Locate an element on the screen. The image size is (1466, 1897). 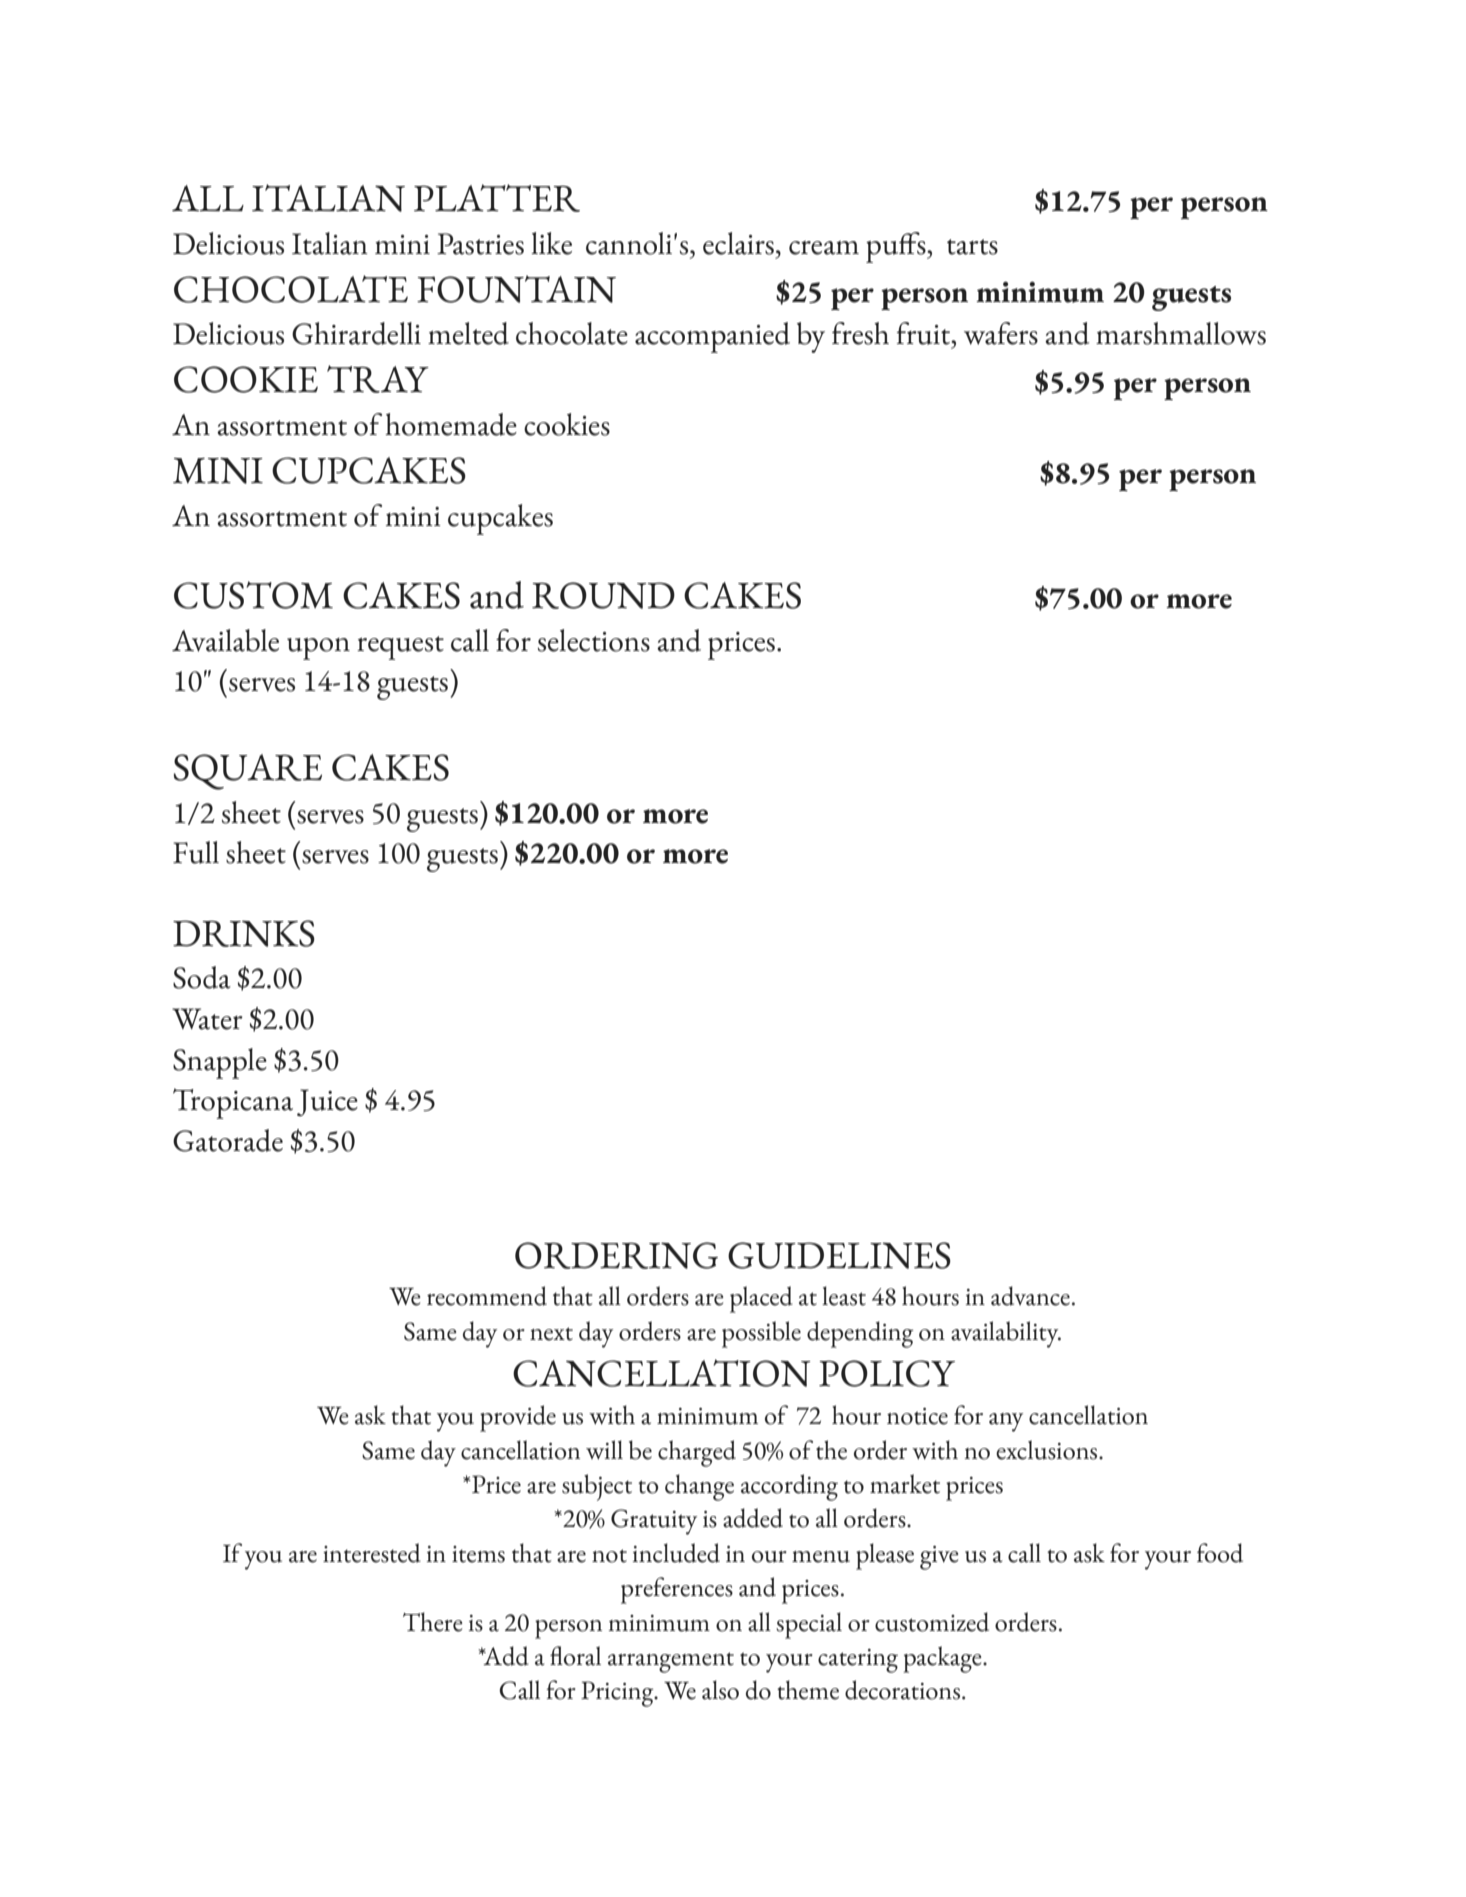
There is located at coordinates (433, 1622).
